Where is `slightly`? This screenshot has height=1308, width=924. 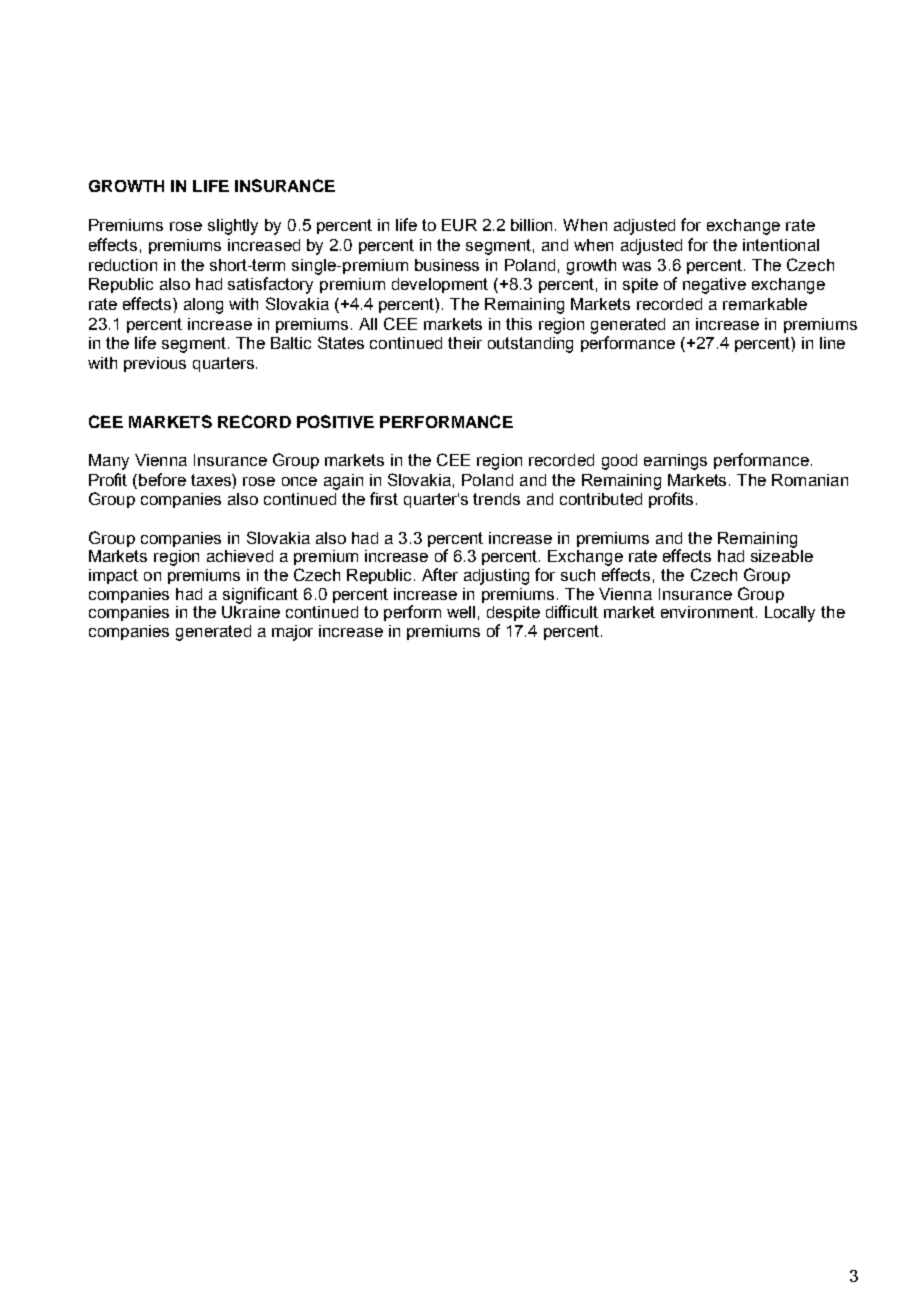
slightly is located at coordinates (233, 227).
